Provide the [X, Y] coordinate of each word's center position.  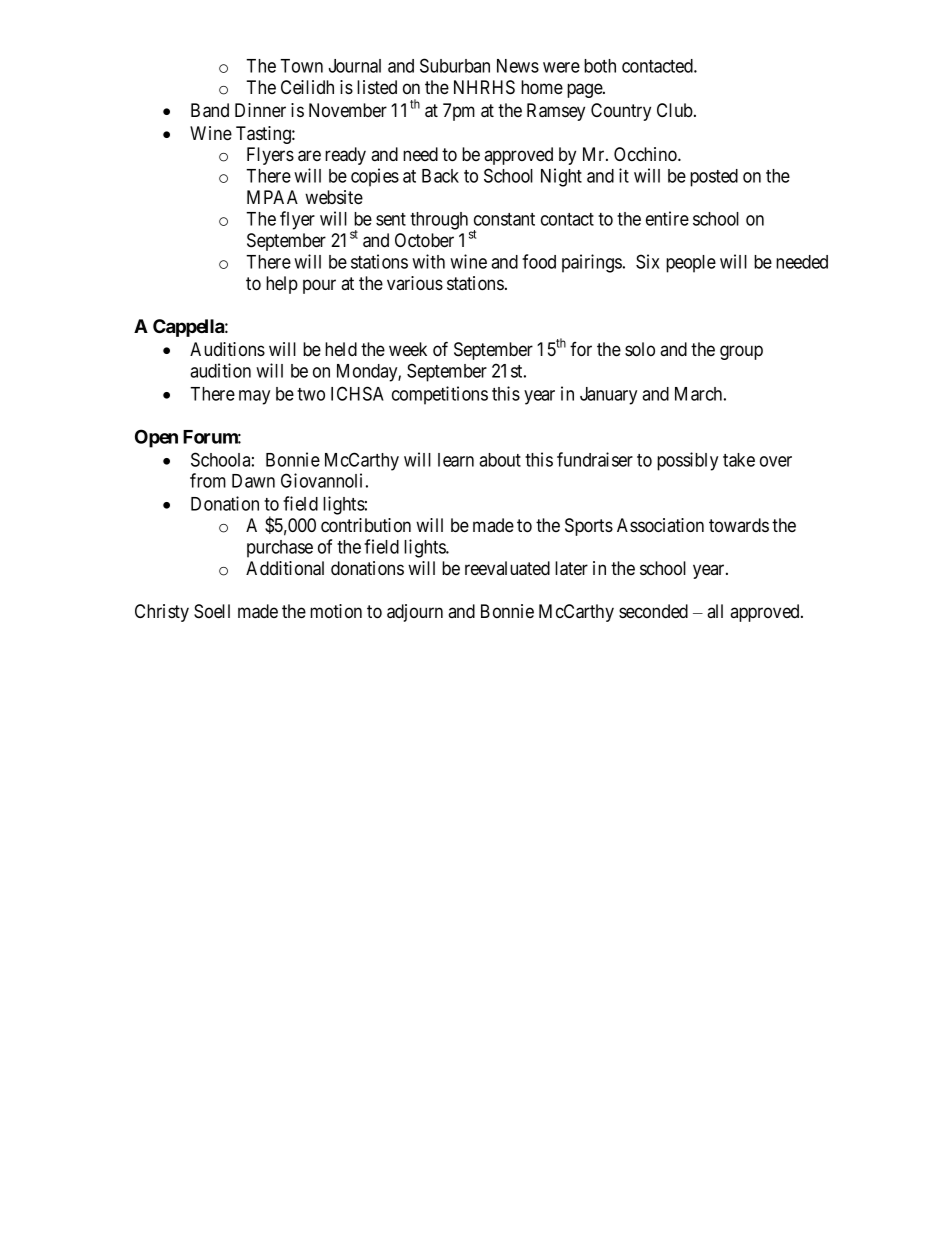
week [408, 349]
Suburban [455, 65]
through [440, 222]
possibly [687, 461]
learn [456, 460]
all [715, 611]
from [208, 480]
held [341, 349]
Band [210, 110]
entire [667, 218]
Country [621, 112]
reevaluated [507, 568]
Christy [162, 613]
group [741, 352]
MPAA [272, 197]
